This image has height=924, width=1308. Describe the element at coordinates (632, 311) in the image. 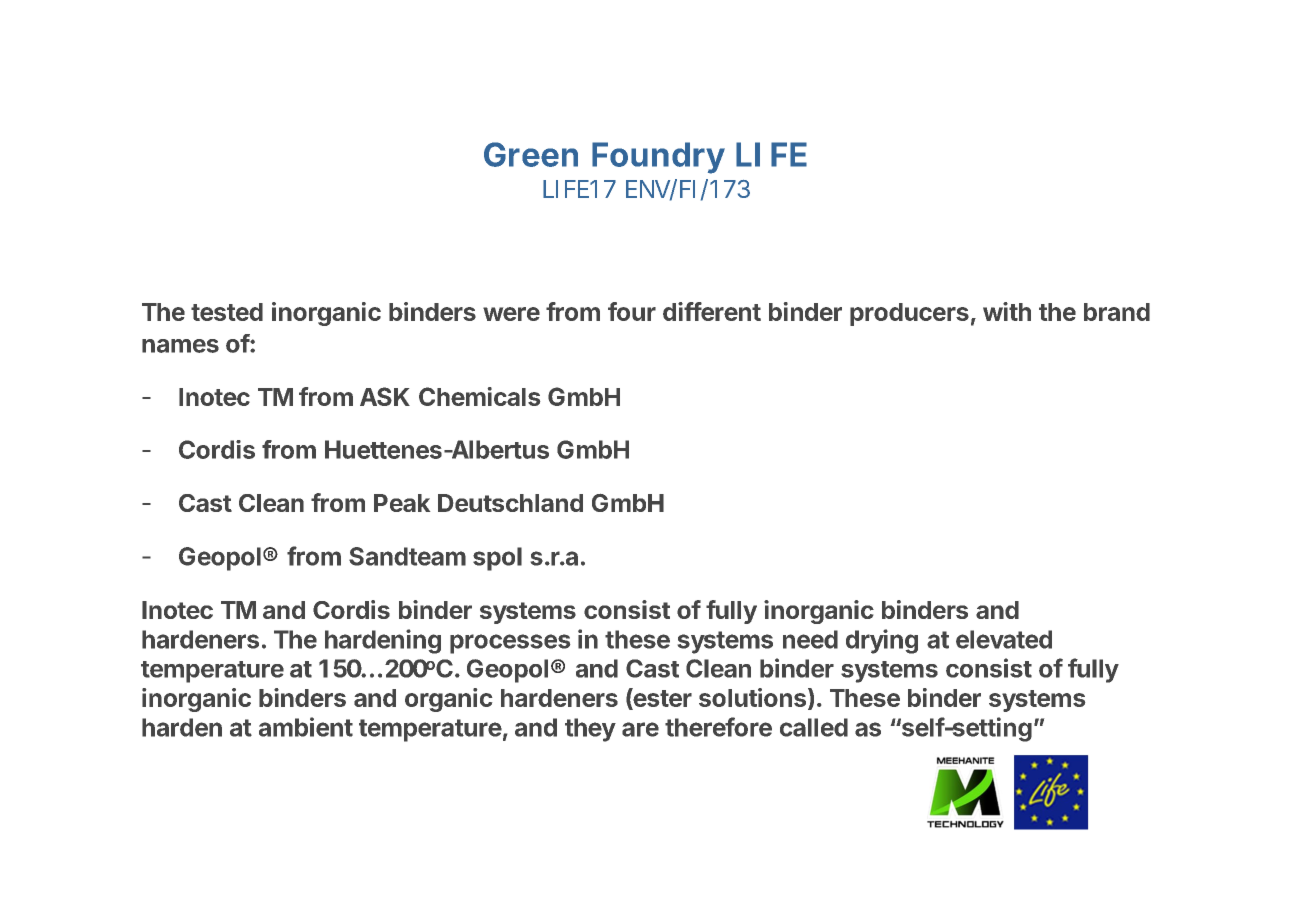

I see `four` at that location.
